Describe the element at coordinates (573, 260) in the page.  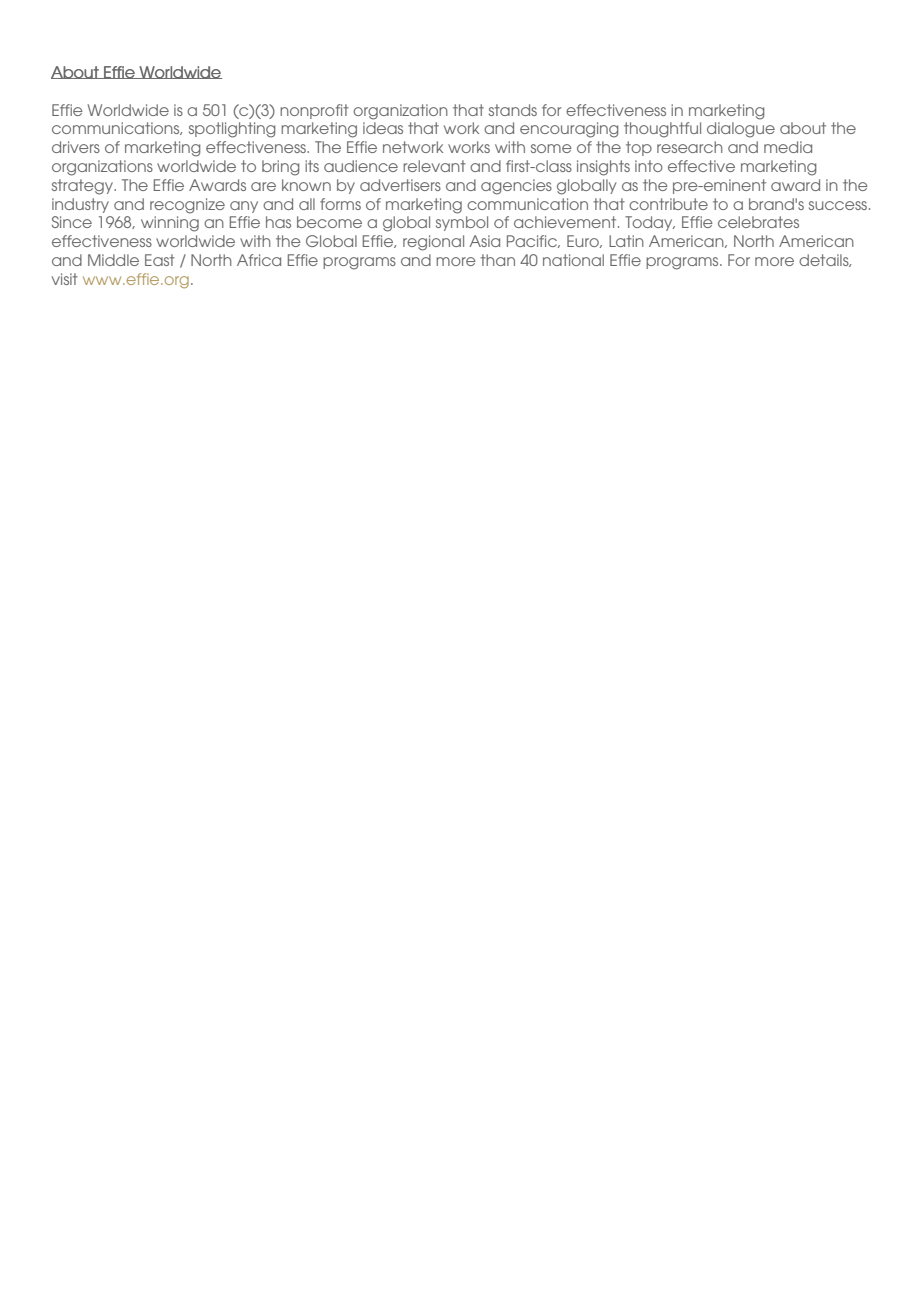
I see `national` at that location.
